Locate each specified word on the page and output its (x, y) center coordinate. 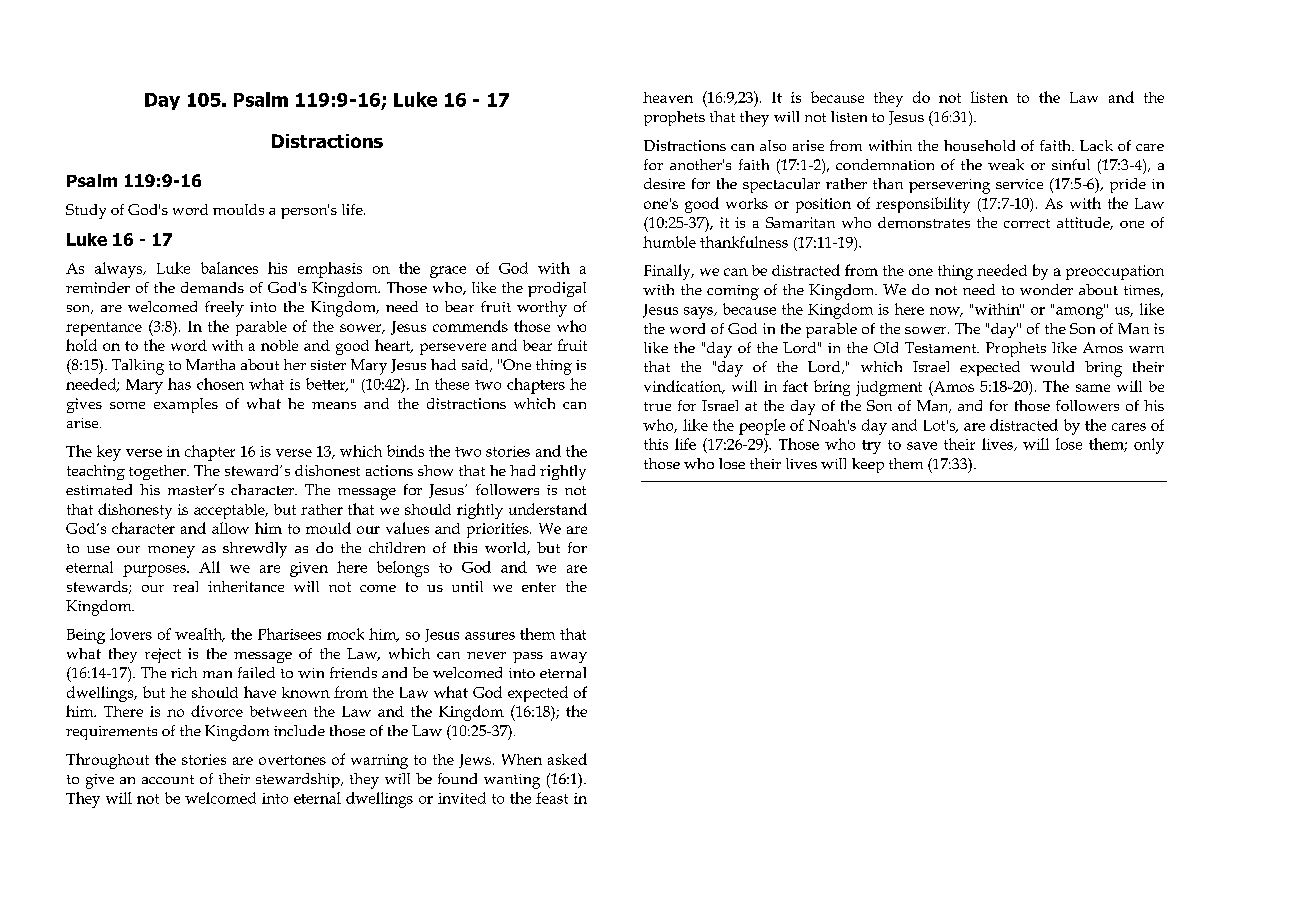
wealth (200, 635)
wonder (1046, 289)
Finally (668, 272)
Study (86, 211)
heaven (668, 97)
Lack (1096, 145)
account (168, 779)
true (657, 406)
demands (212, 287)
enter (539, 587)
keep (868, 465)
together (158, 472)
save (922, 446)
